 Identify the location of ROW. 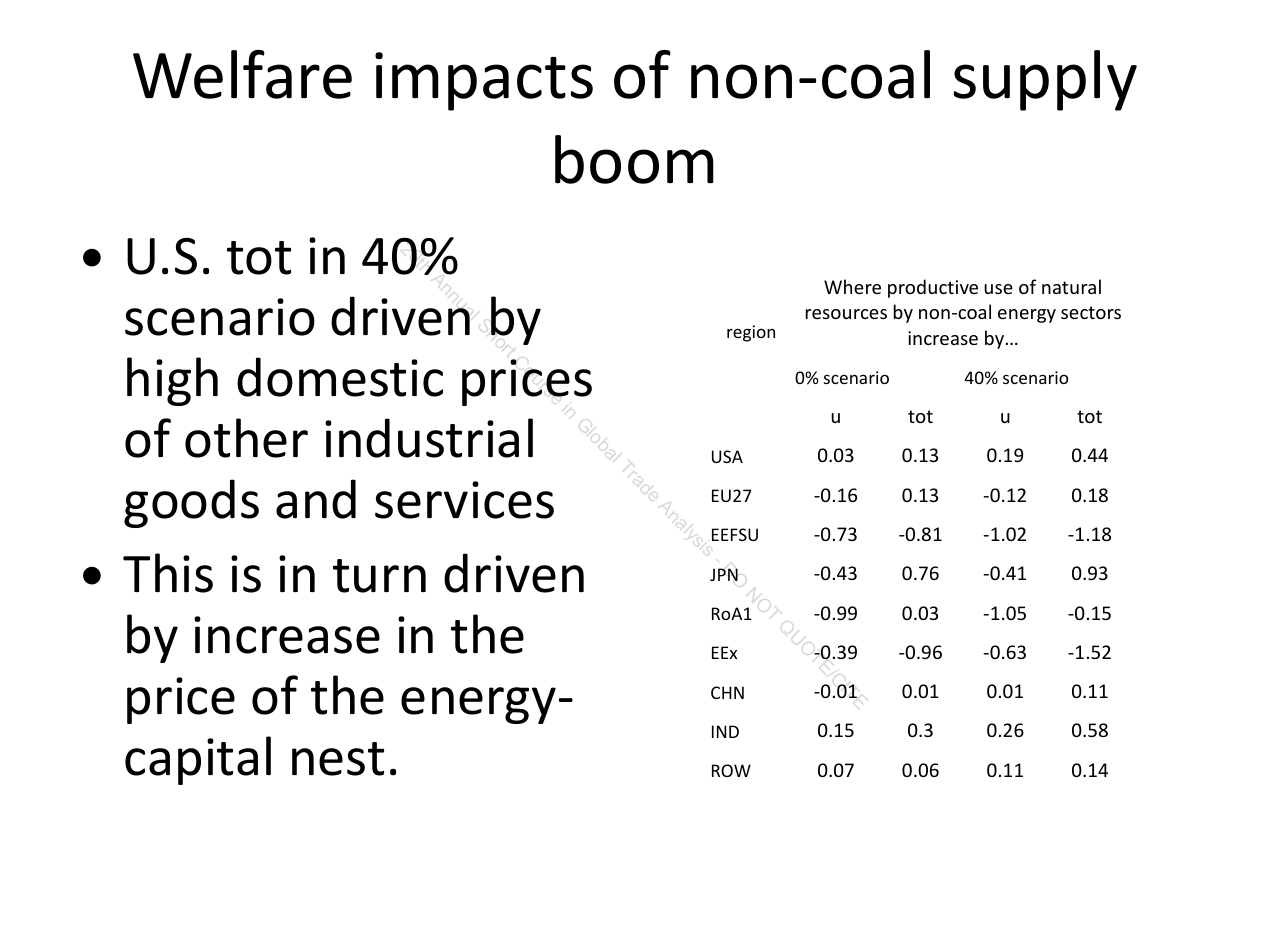
(731, 770).
